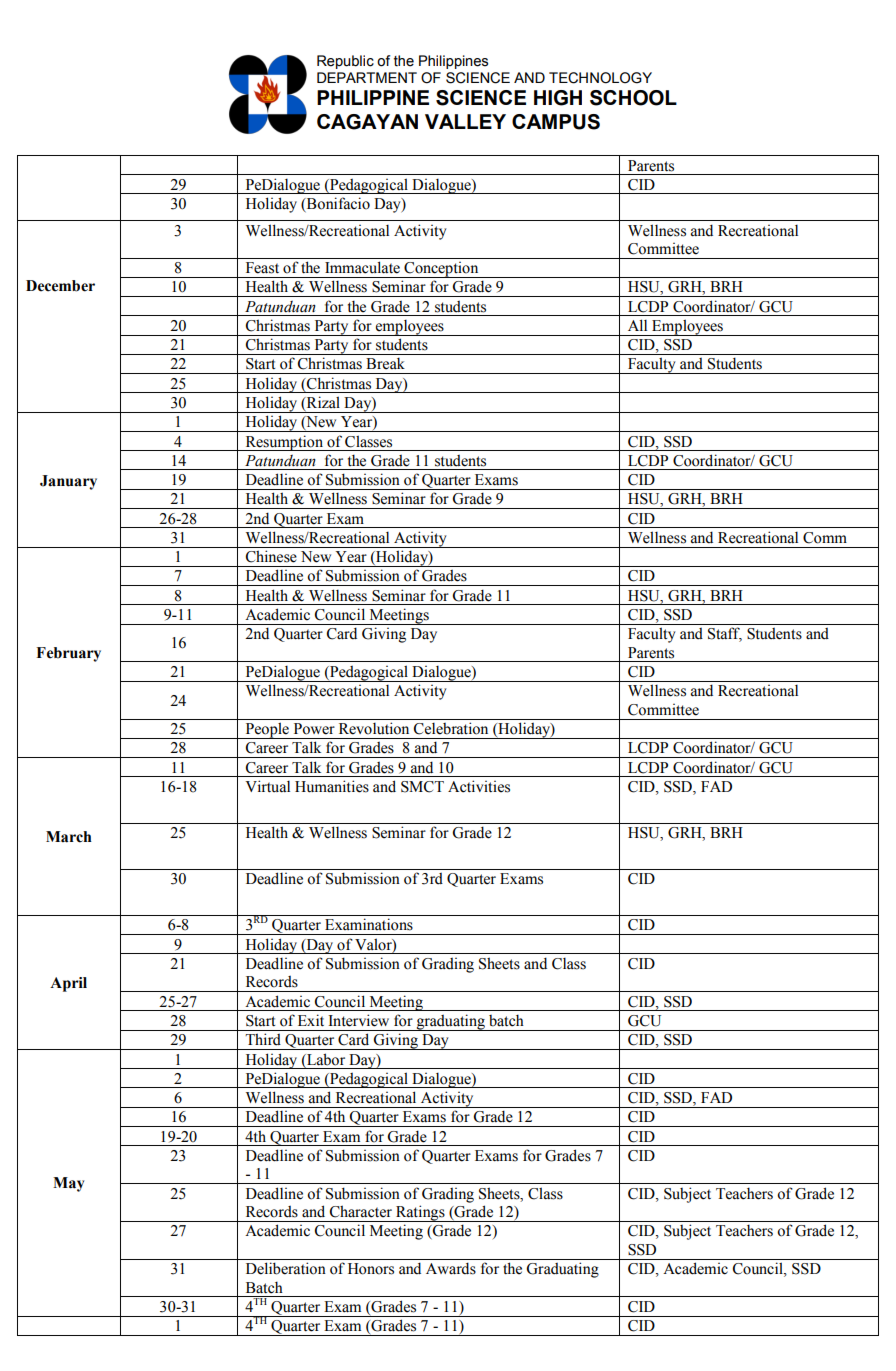 Image resolution: width=896 pixels, height=1371 pixels. I want to click on Character, so click(361, 1211).
